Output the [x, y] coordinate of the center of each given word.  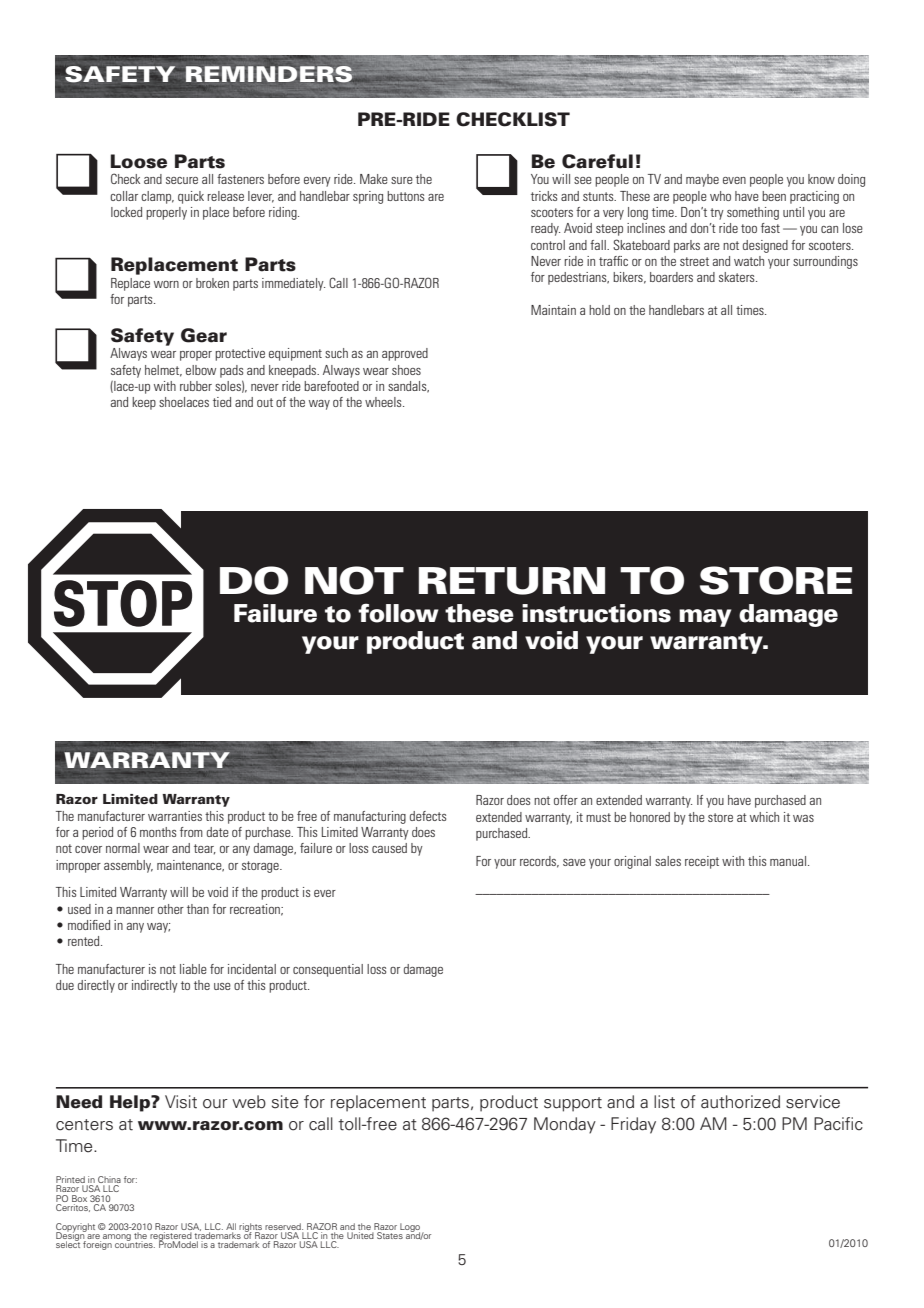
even [734, 180]
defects [428, 816]
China [108, 1181]
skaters [738, 277]
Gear [204, 335]
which [764, 817]
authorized [740, 1102]
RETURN [512, 581]
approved [405, 354]
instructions [596, 613]
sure [402, 180]
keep [144, 403]
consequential [328, 970]
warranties [175, 816]
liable [193, 969]
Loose [139, 161]
